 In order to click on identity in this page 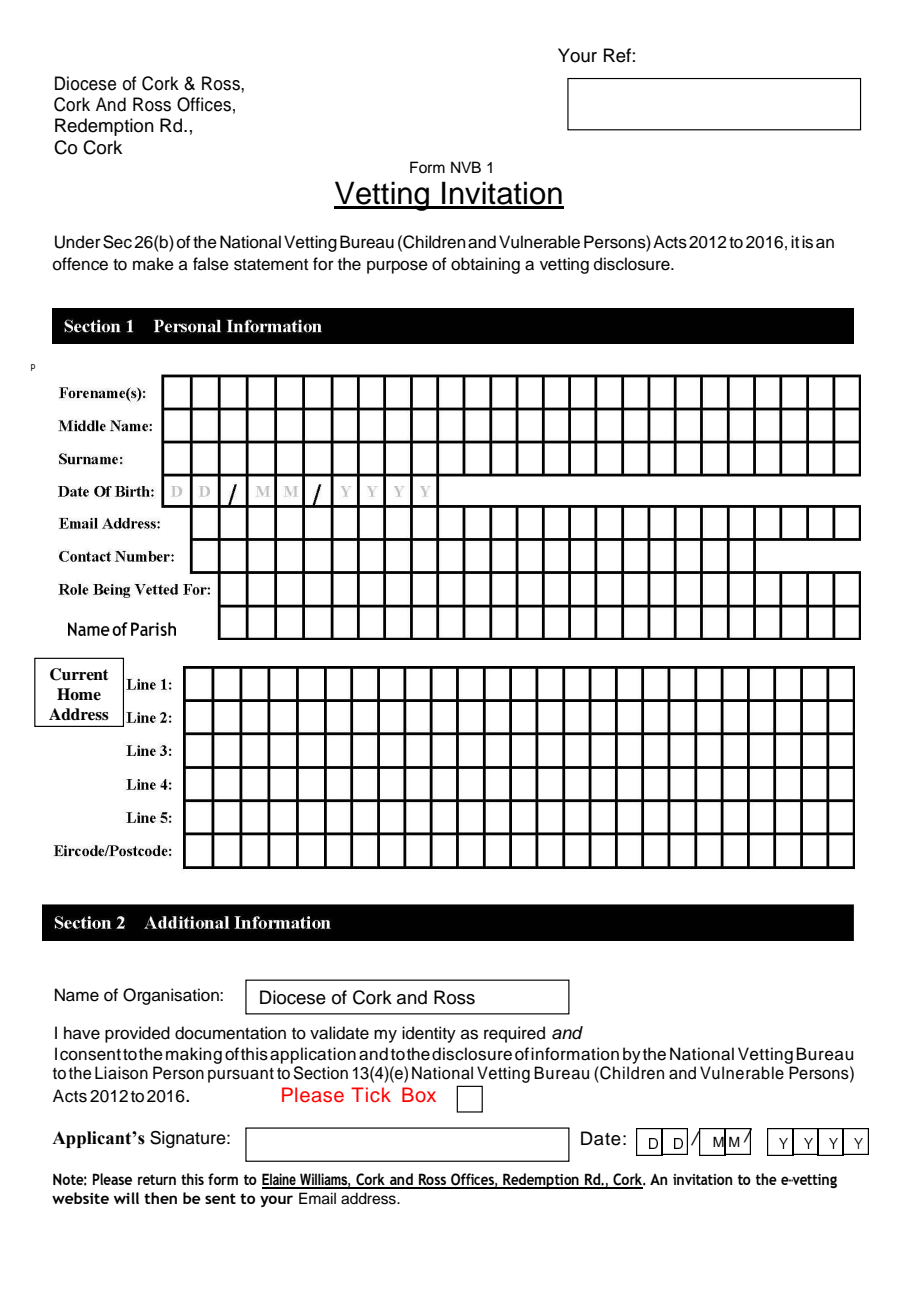, I will do `click(429, 1034)`.
